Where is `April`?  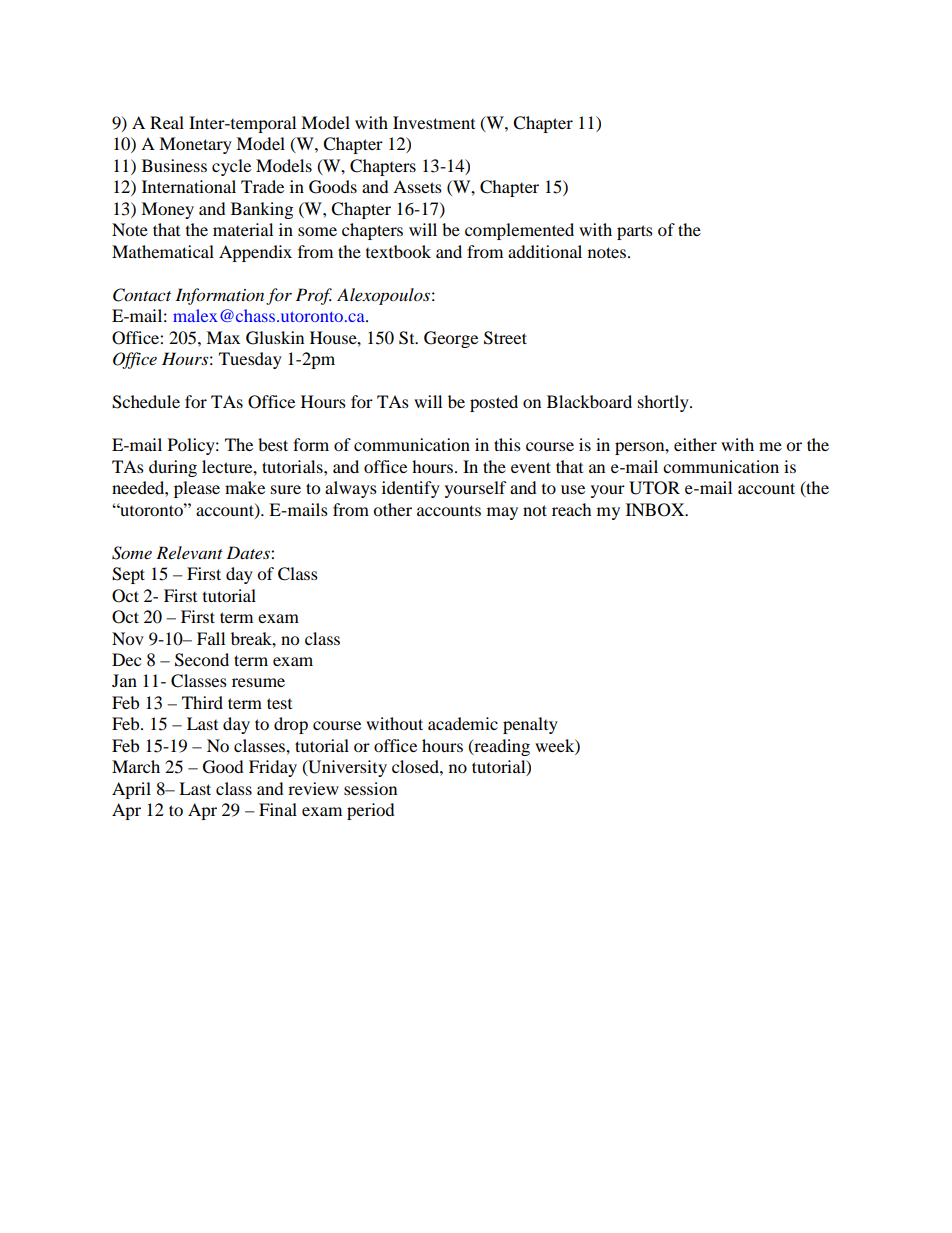
April is located at coordinates (131, 790).
